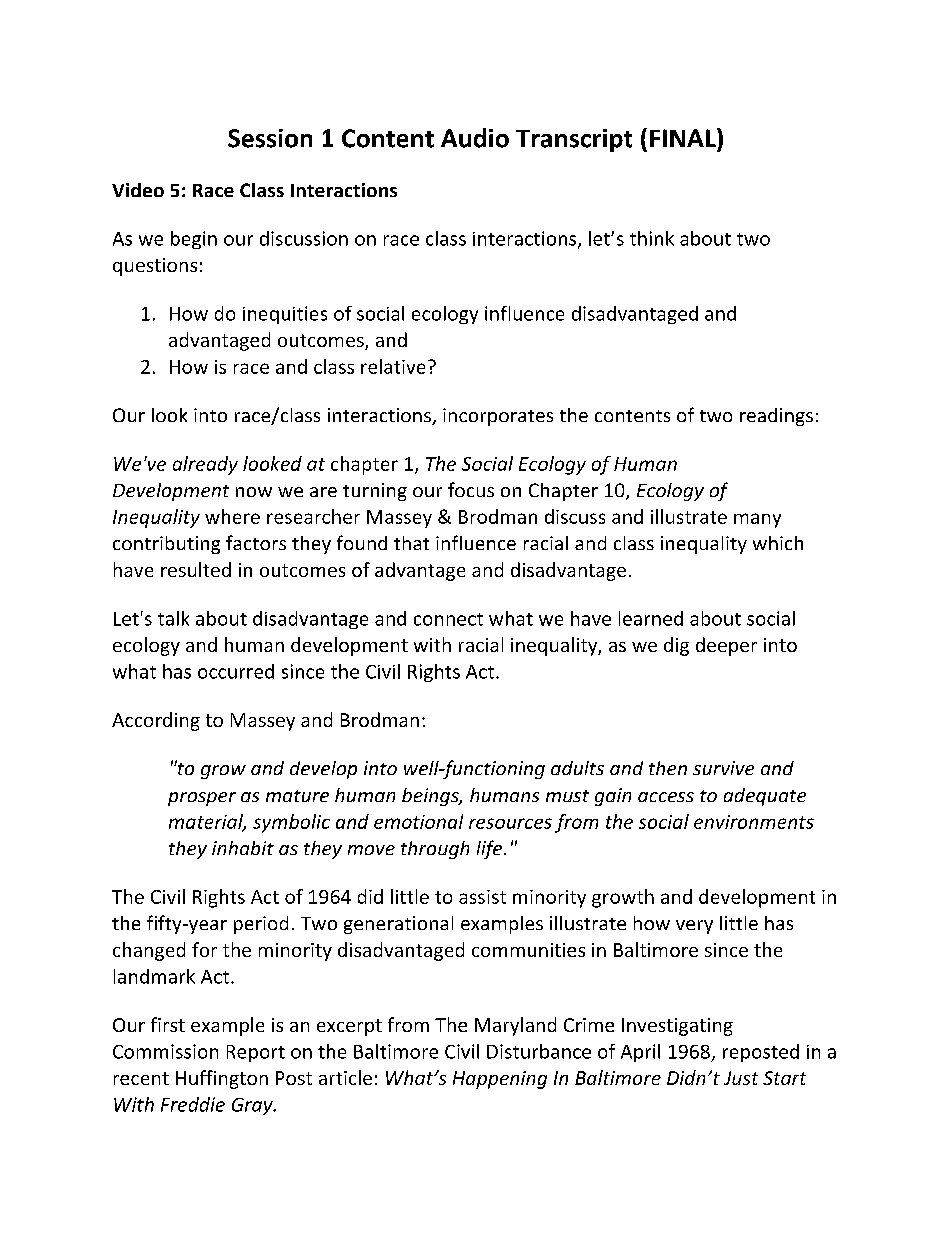 The height and width of the screenshot is (1233, 952). What do you see at coordinates (500, 1080) in the screenshot?
I see `Happening` at bounding box center [500, 1080].
